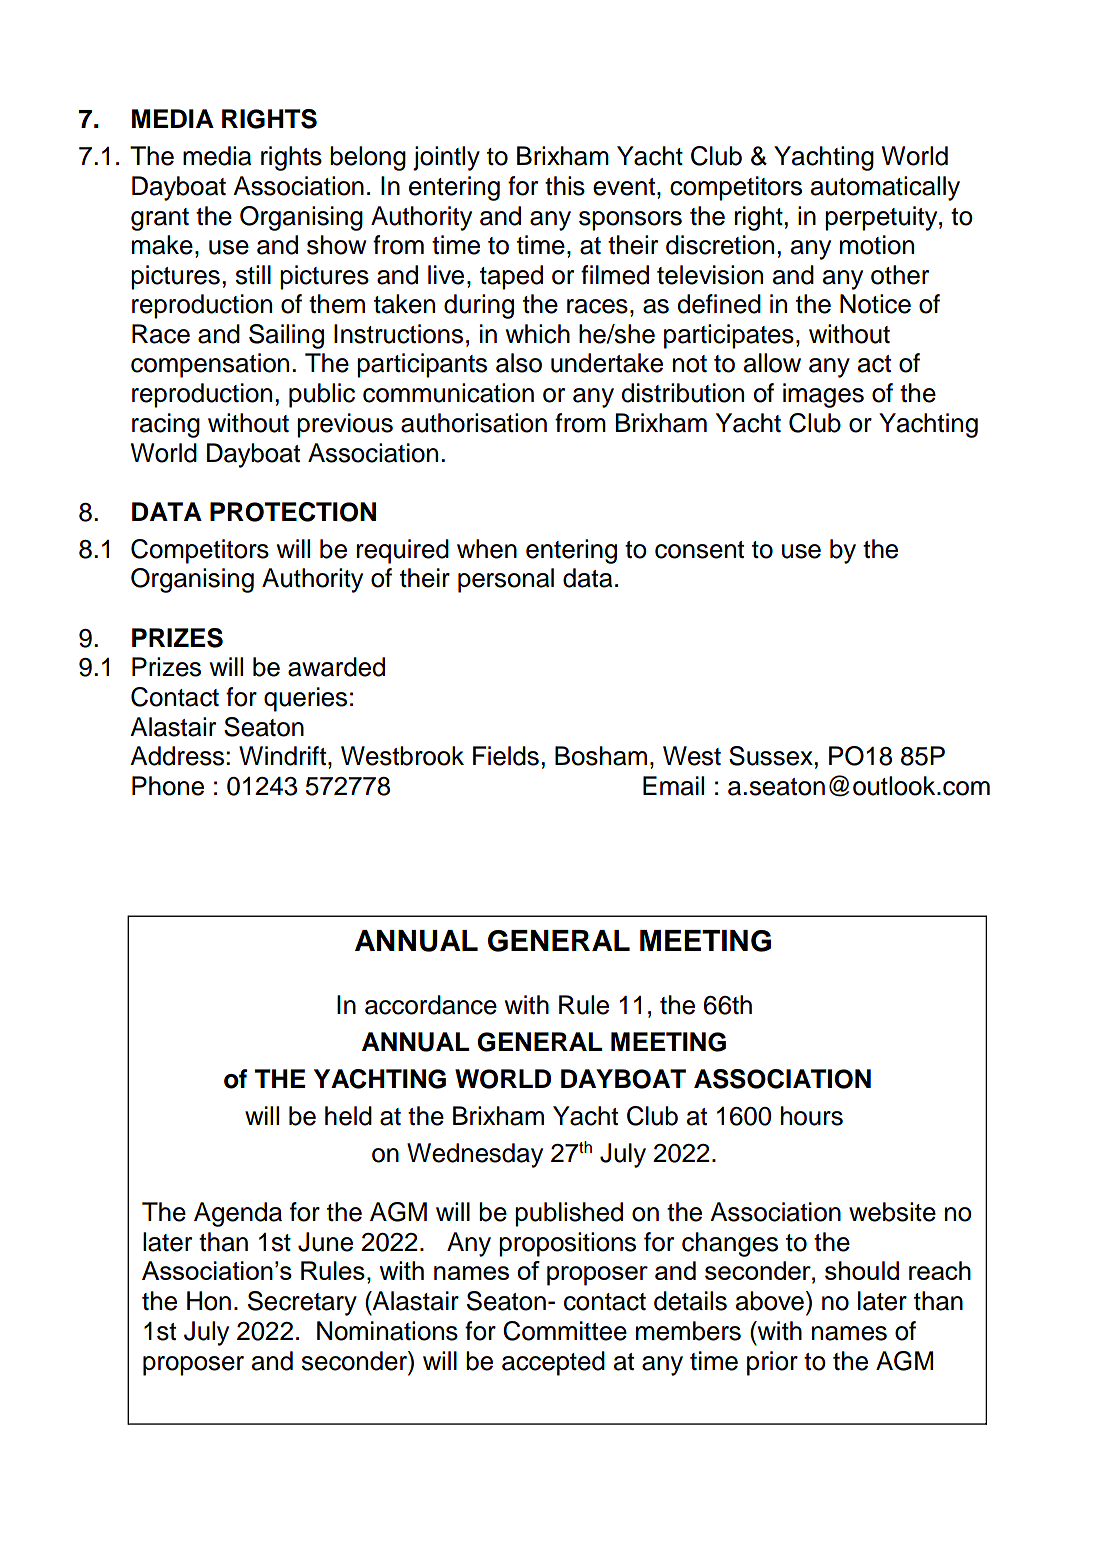 Image resolution: width=1095 pixels, height=1549 pixels. What do you see at coordinates (812, 1116) in the page?
I see `hours` at bounding box center [812, 1116].
